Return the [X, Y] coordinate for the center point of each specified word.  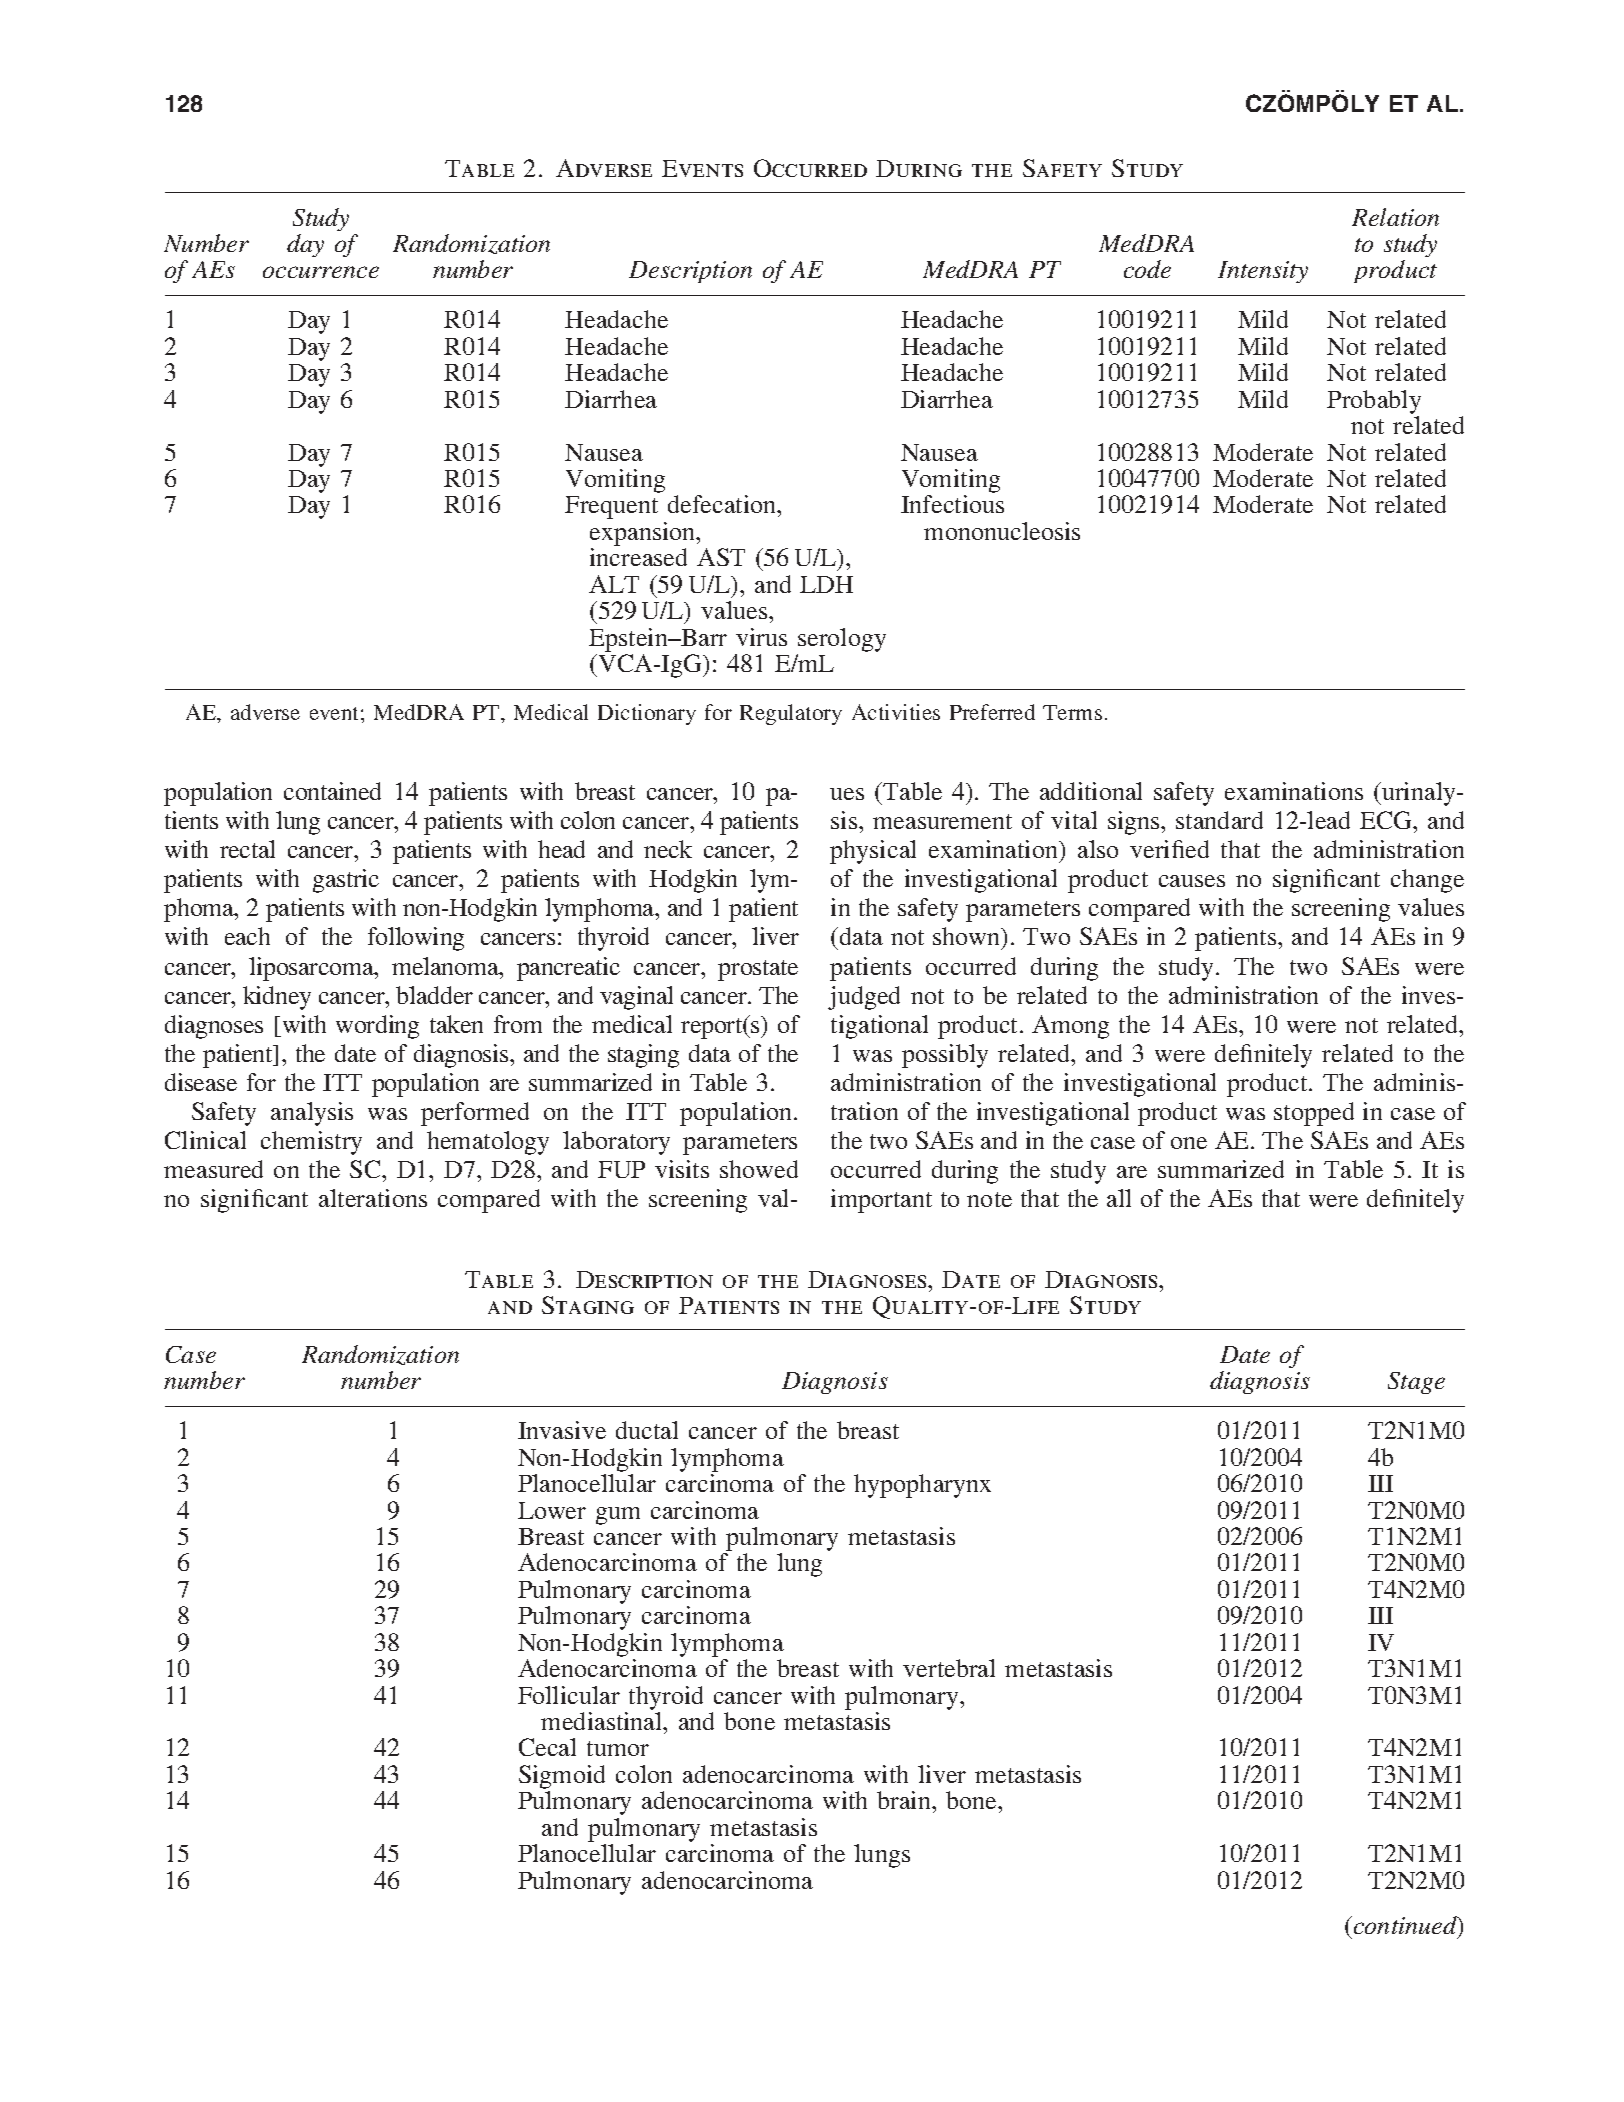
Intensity [1263, 272]
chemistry [311, 1143]
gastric [346, 881]
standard [1219, 820]
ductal [647, 1430]
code [1147, 269]
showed [759, 1169]
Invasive [562, 1430]
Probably [1374, 402]
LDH [826, 584]
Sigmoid [562, 1778]
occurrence [321, 272]
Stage [1416, 1383]
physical [873, 852]
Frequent [611, 507]
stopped [1314, 1114]
